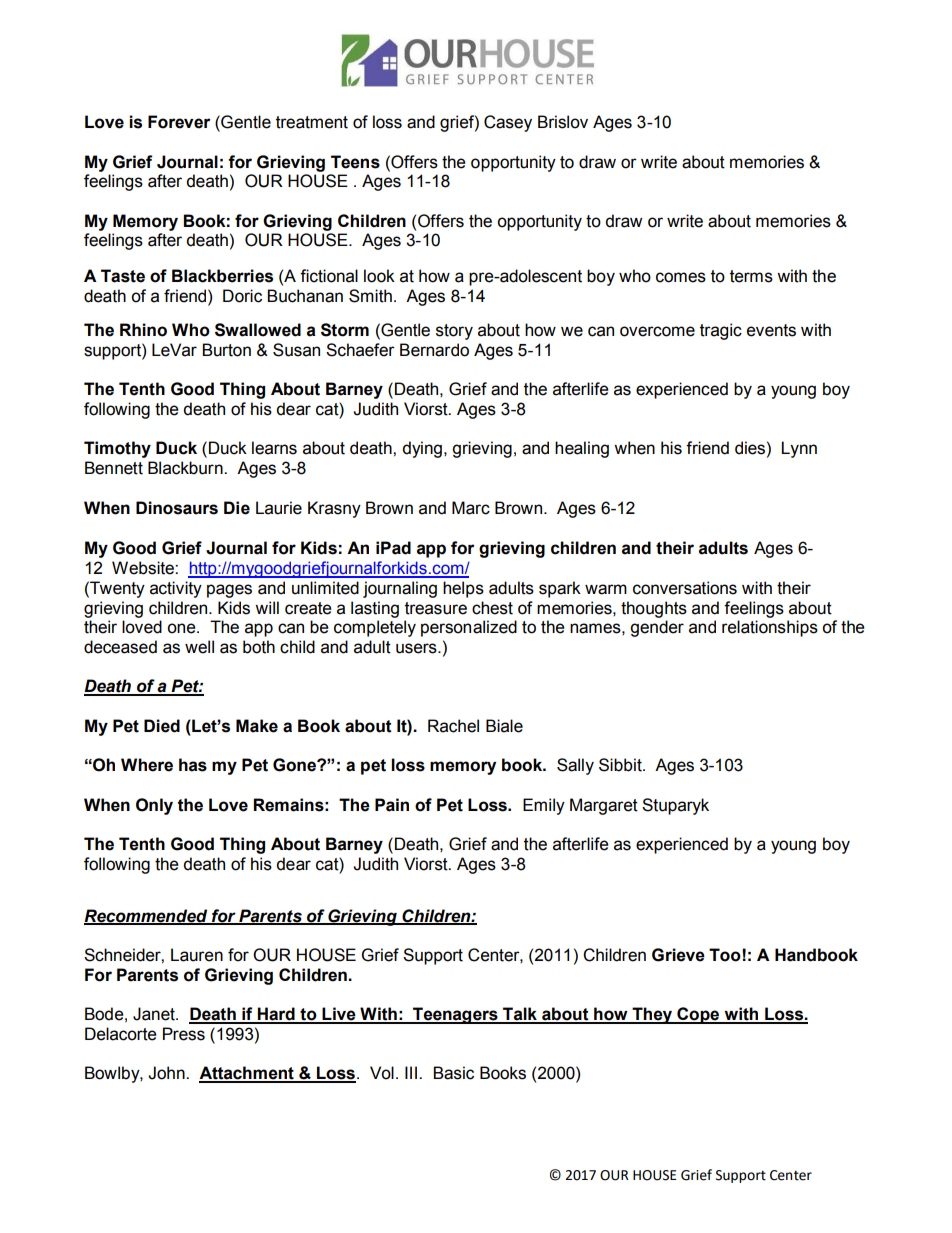  Describe the element at coordinates (751, 276) in the page. I see `terms` at that location.
